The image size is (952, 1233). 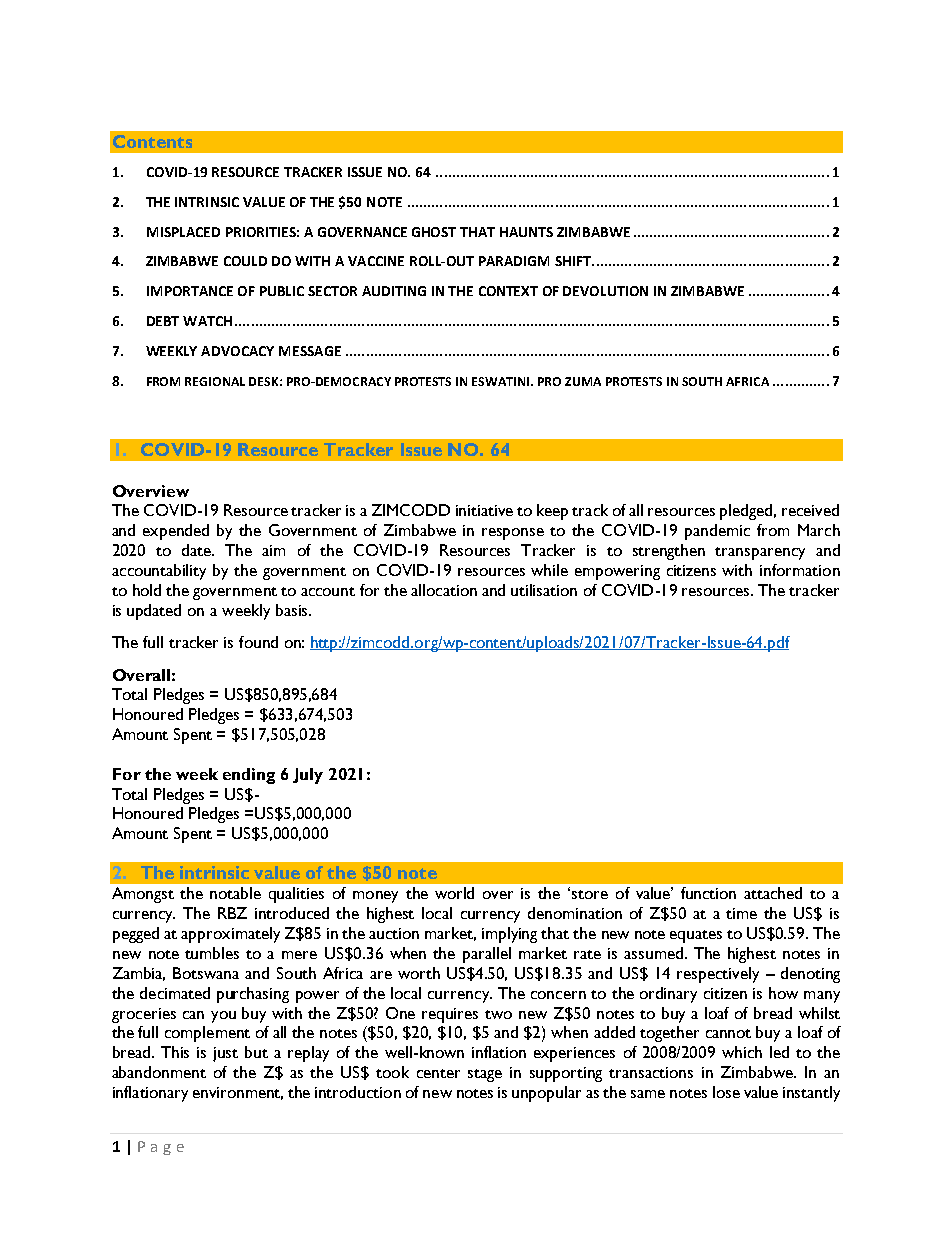 What do you see at coordinates (258, 642) in the screenshot?
I see `found` at bounding box center [258, 642].
